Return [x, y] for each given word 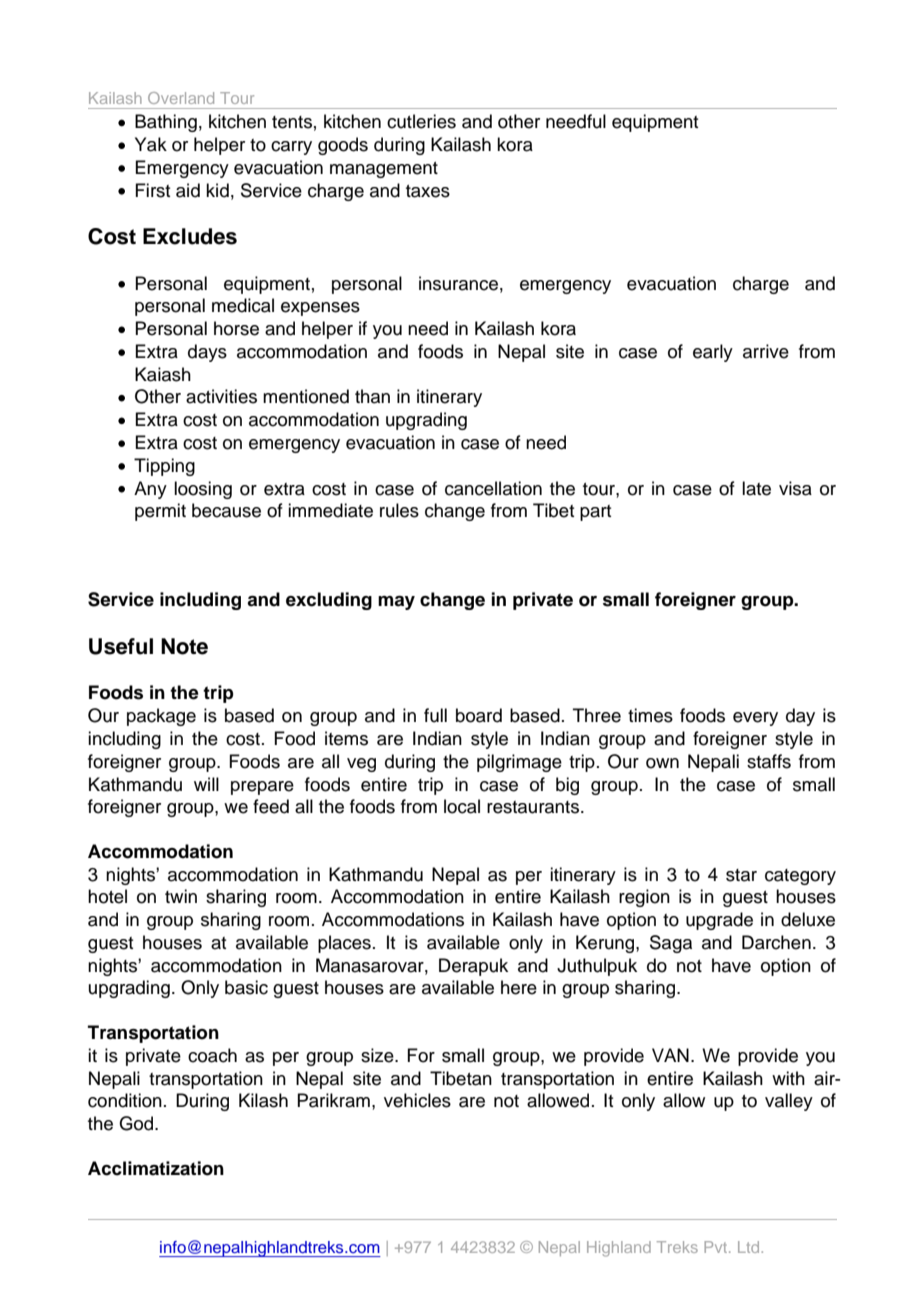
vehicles [417, 1100]
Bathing [166, 123]
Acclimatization [156, 1168]
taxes [428, 191]
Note [184, 646]
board [479, 715]
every [755, 719]
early [713, 353]
